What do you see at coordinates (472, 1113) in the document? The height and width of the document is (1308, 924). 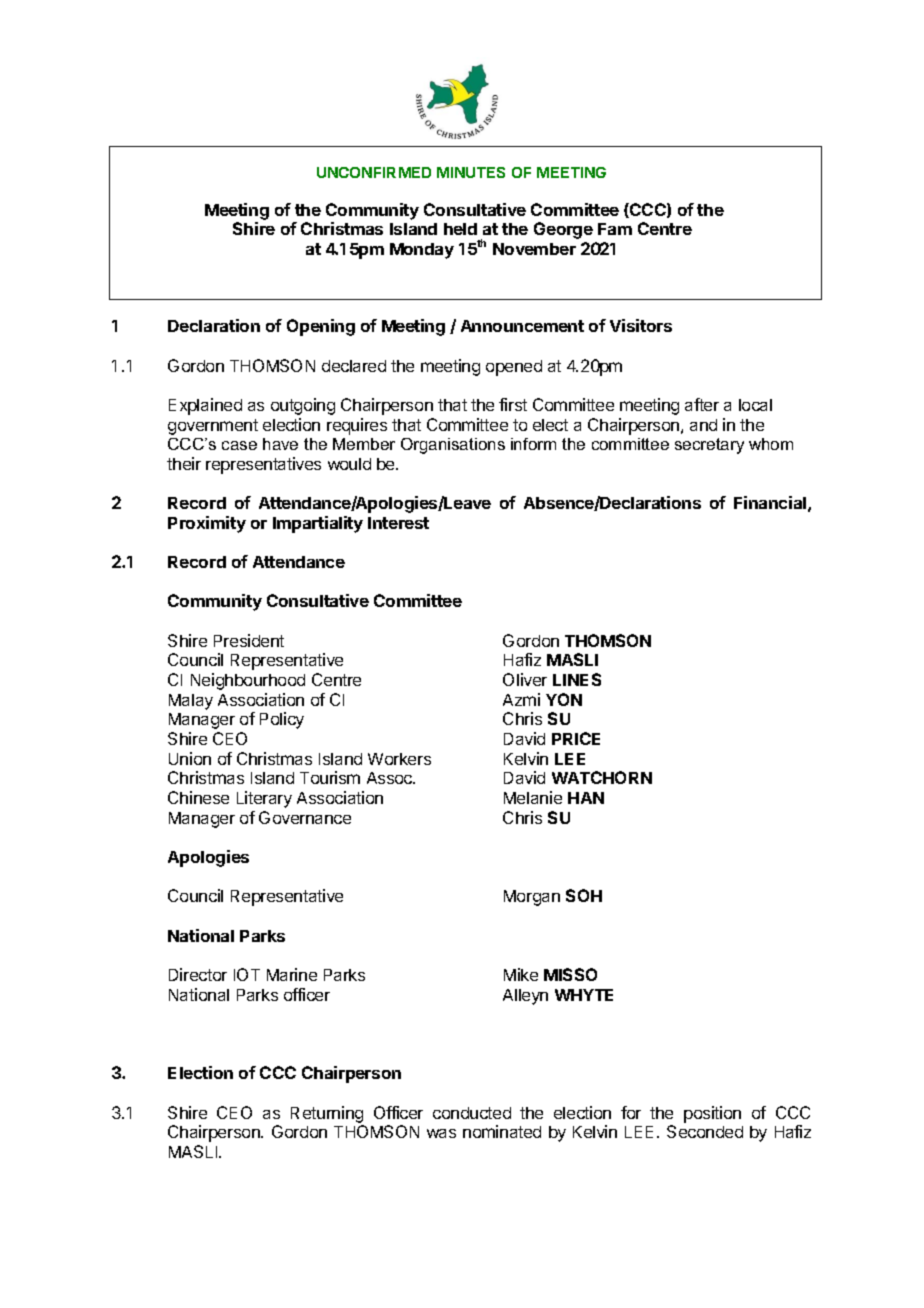 I see `conducted` at bounding box center [472, 1113].
